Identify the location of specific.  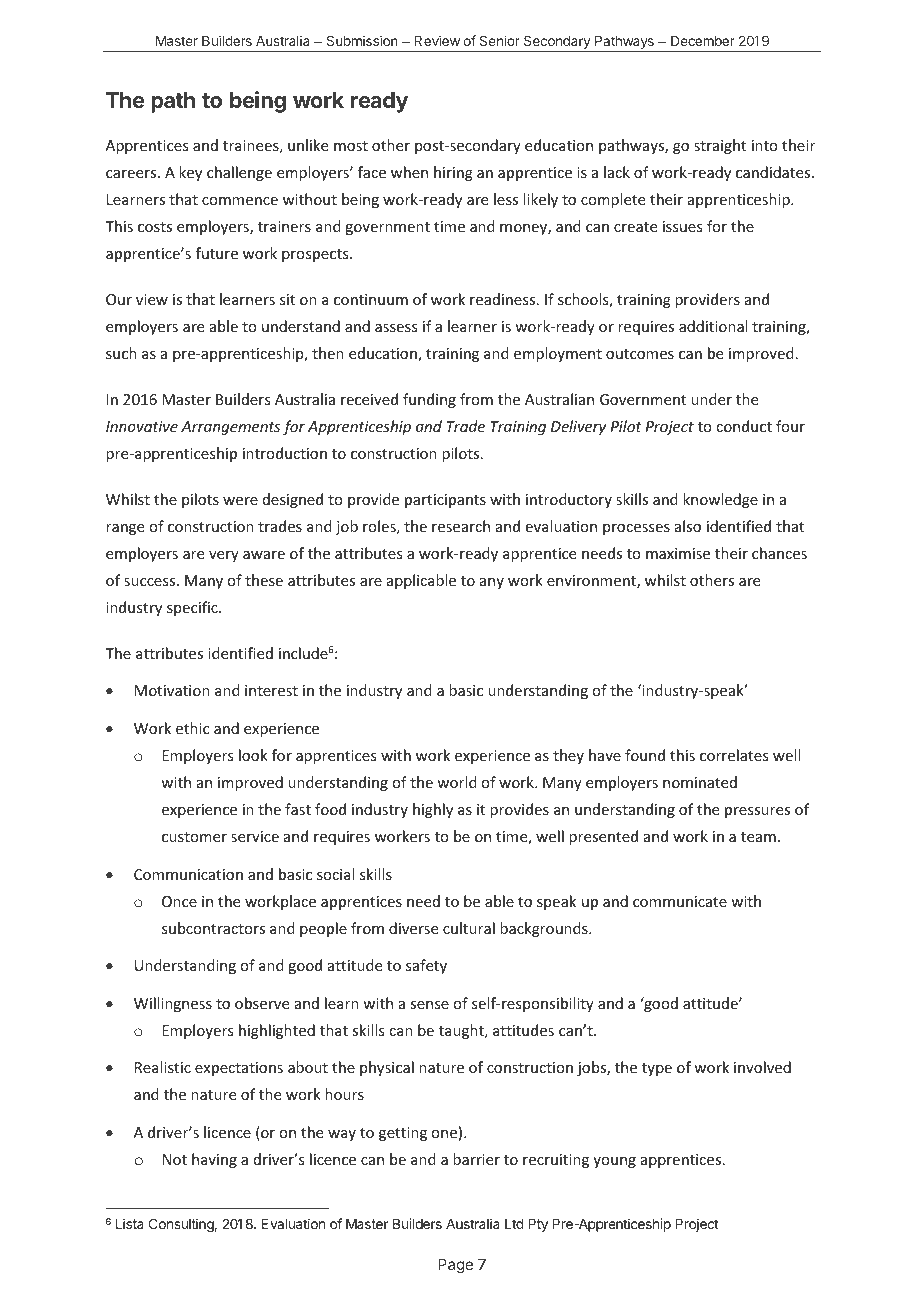
(193, 608).
